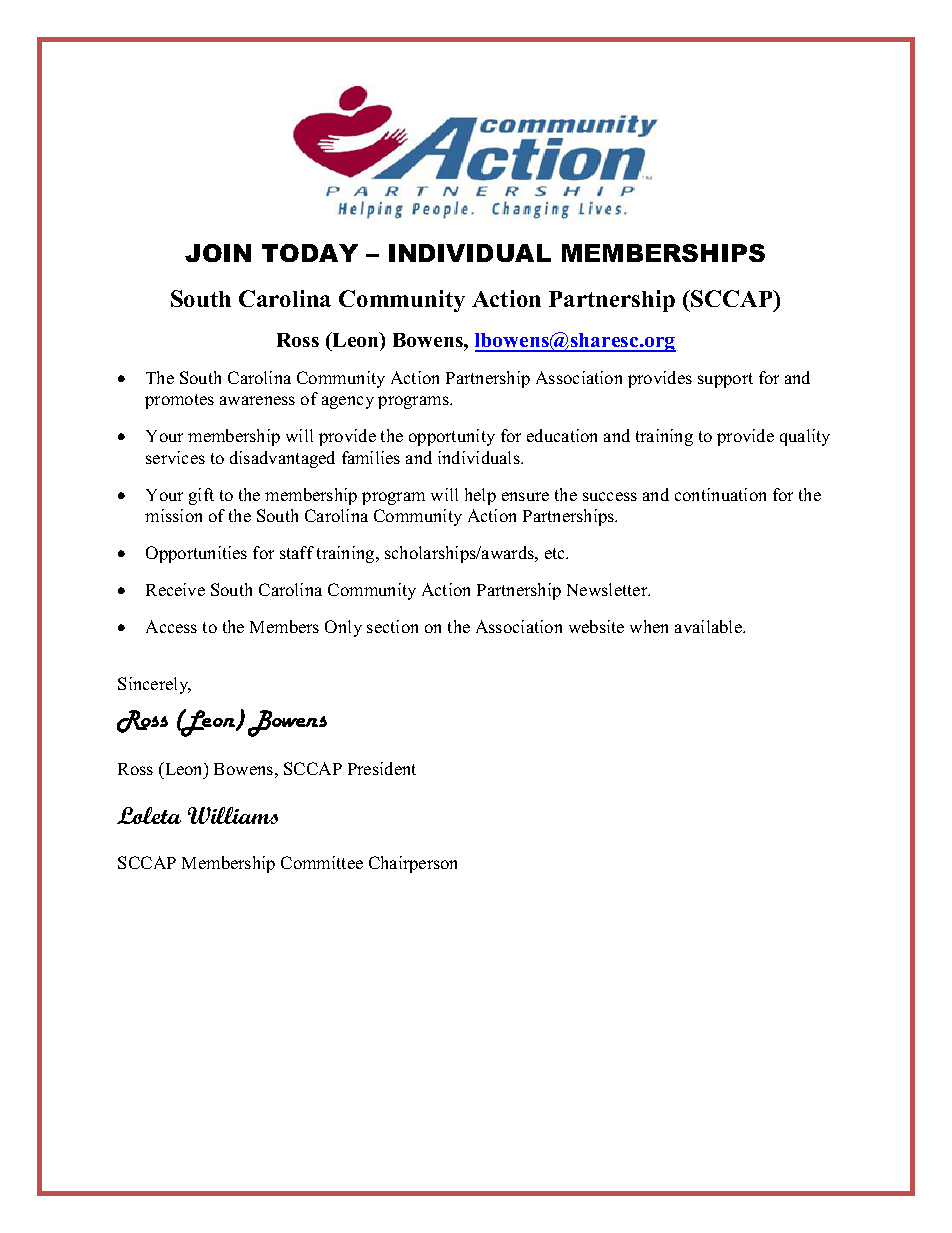  I want to click on Access, so click(171, 626).
